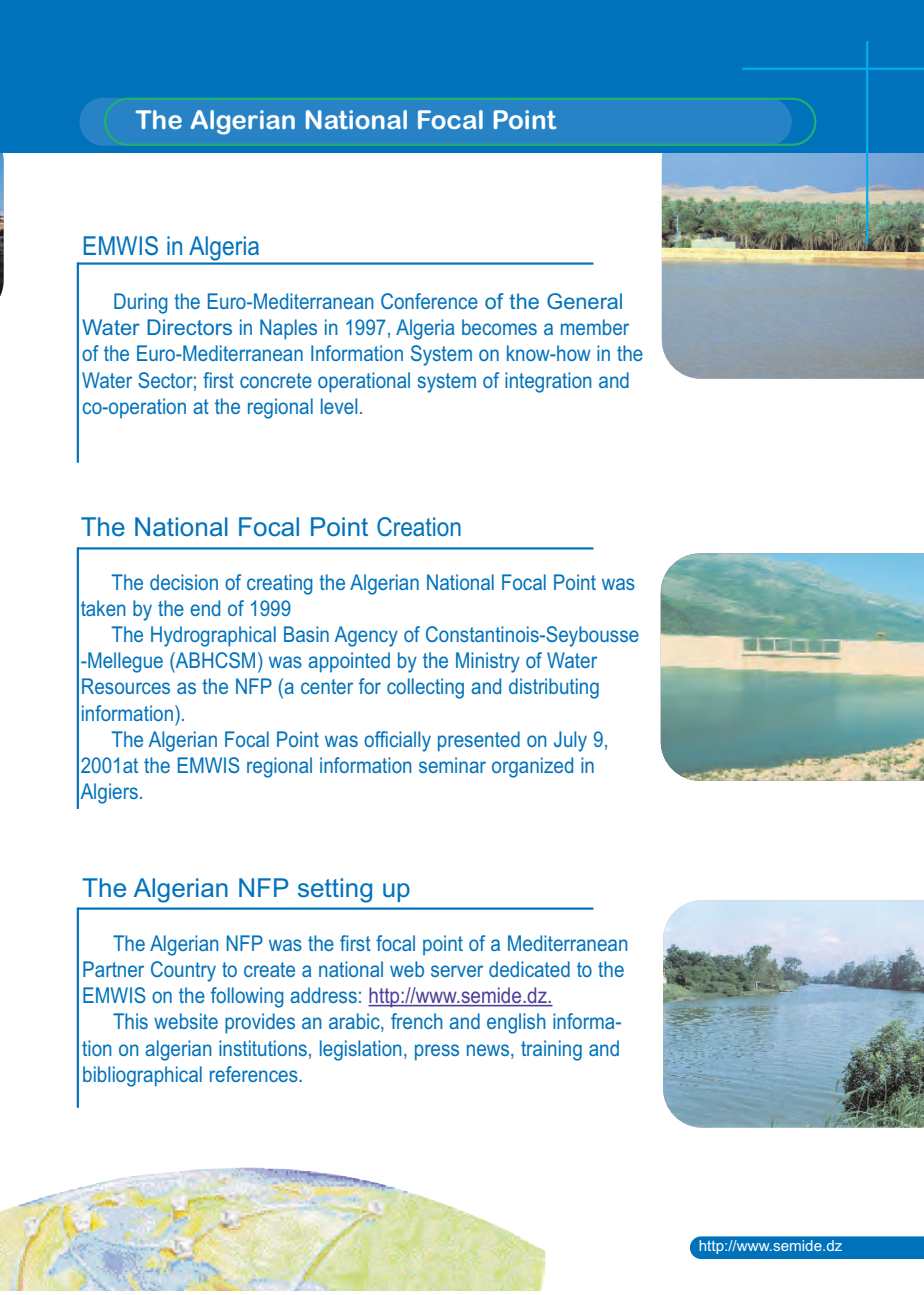 This screenshot has height=1295, width=924. Describe the element at coordinates (499, 327) in the screenshot. I see `becomes` at that location.
